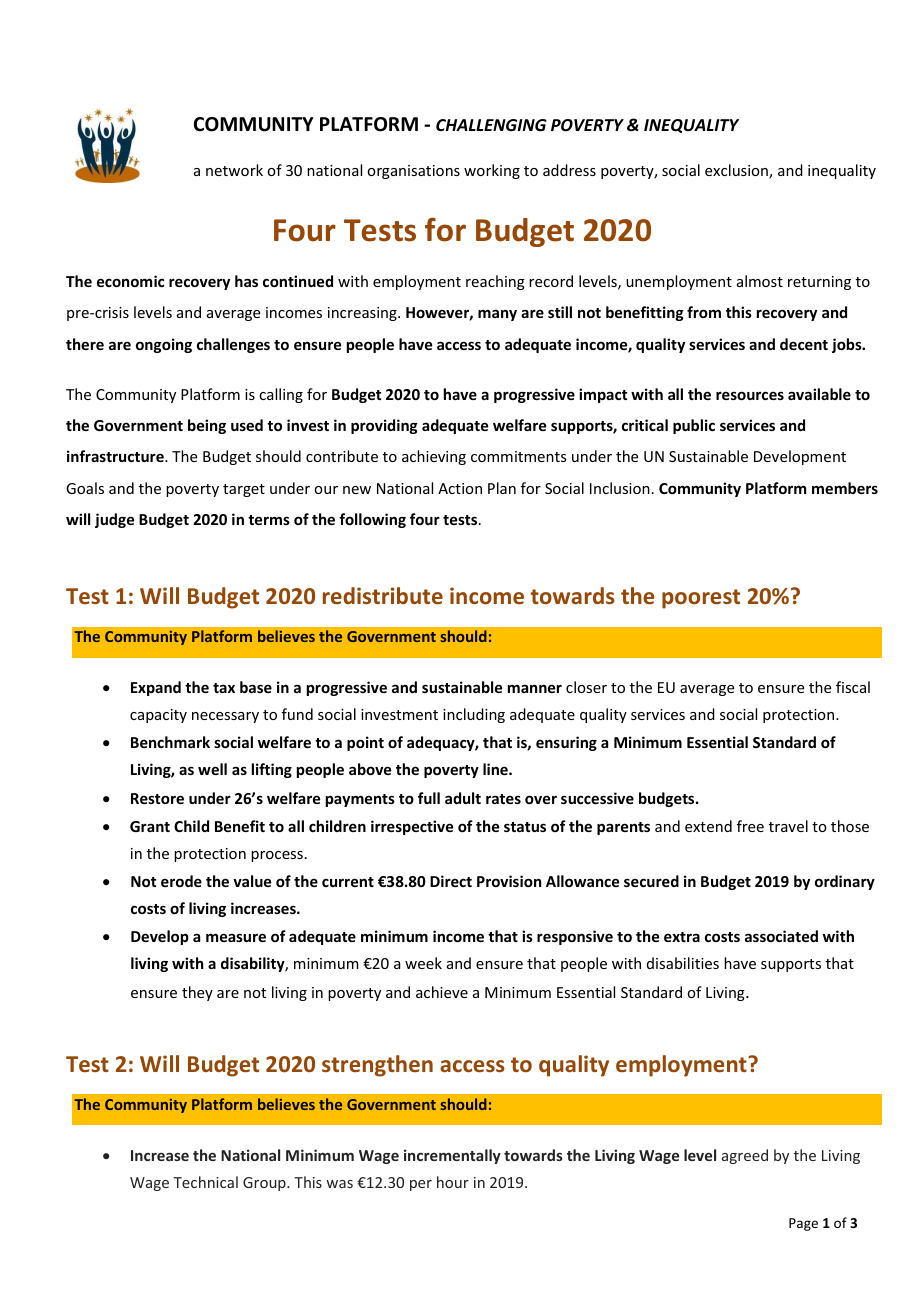 This page has width=924, height=1308. What do you see at coordinates (156, 688) in the page?
I see `Expand` at bounding box center [156, 688].
